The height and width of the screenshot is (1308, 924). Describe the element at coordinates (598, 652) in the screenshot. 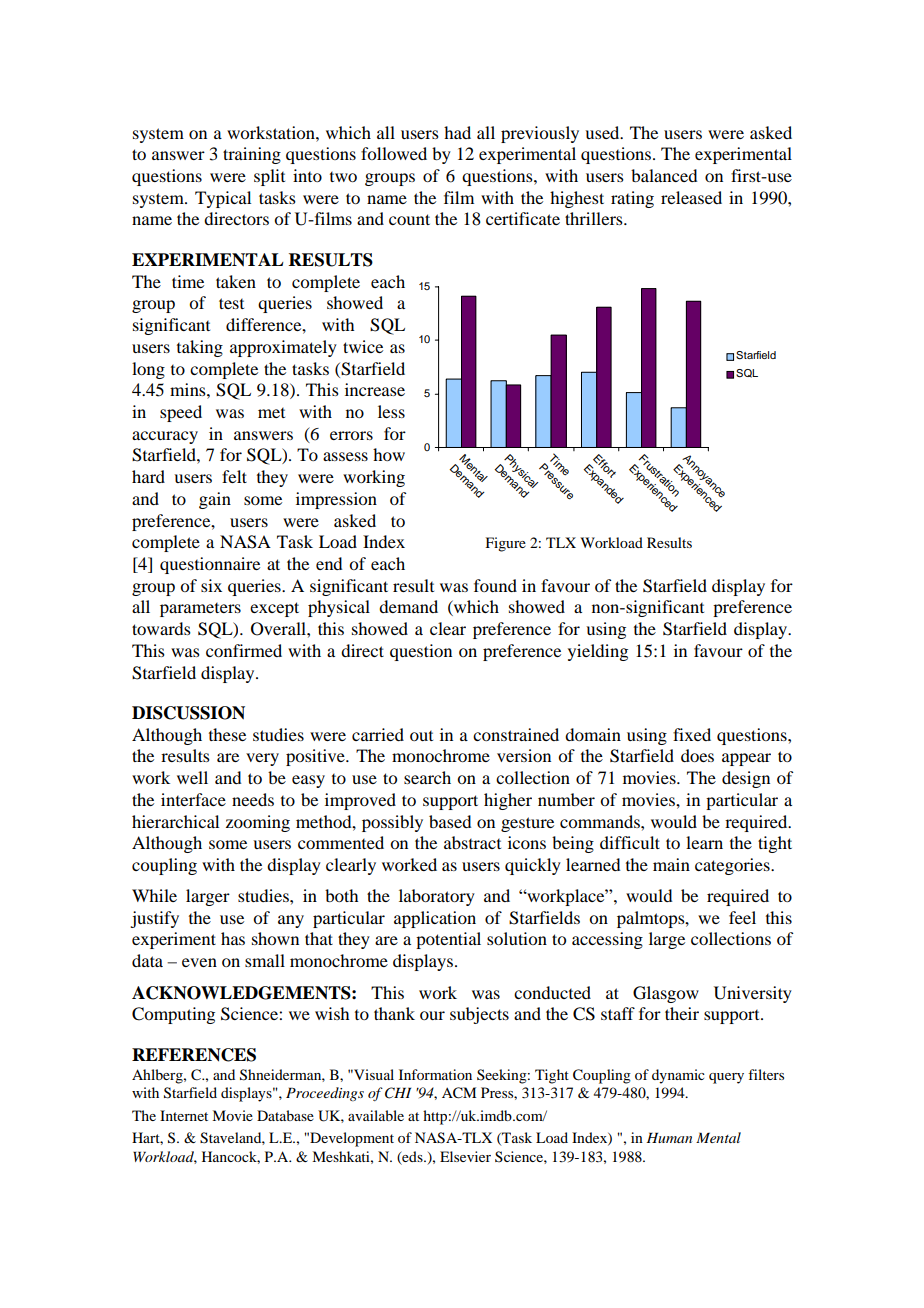

I see `yielding` at that location.
